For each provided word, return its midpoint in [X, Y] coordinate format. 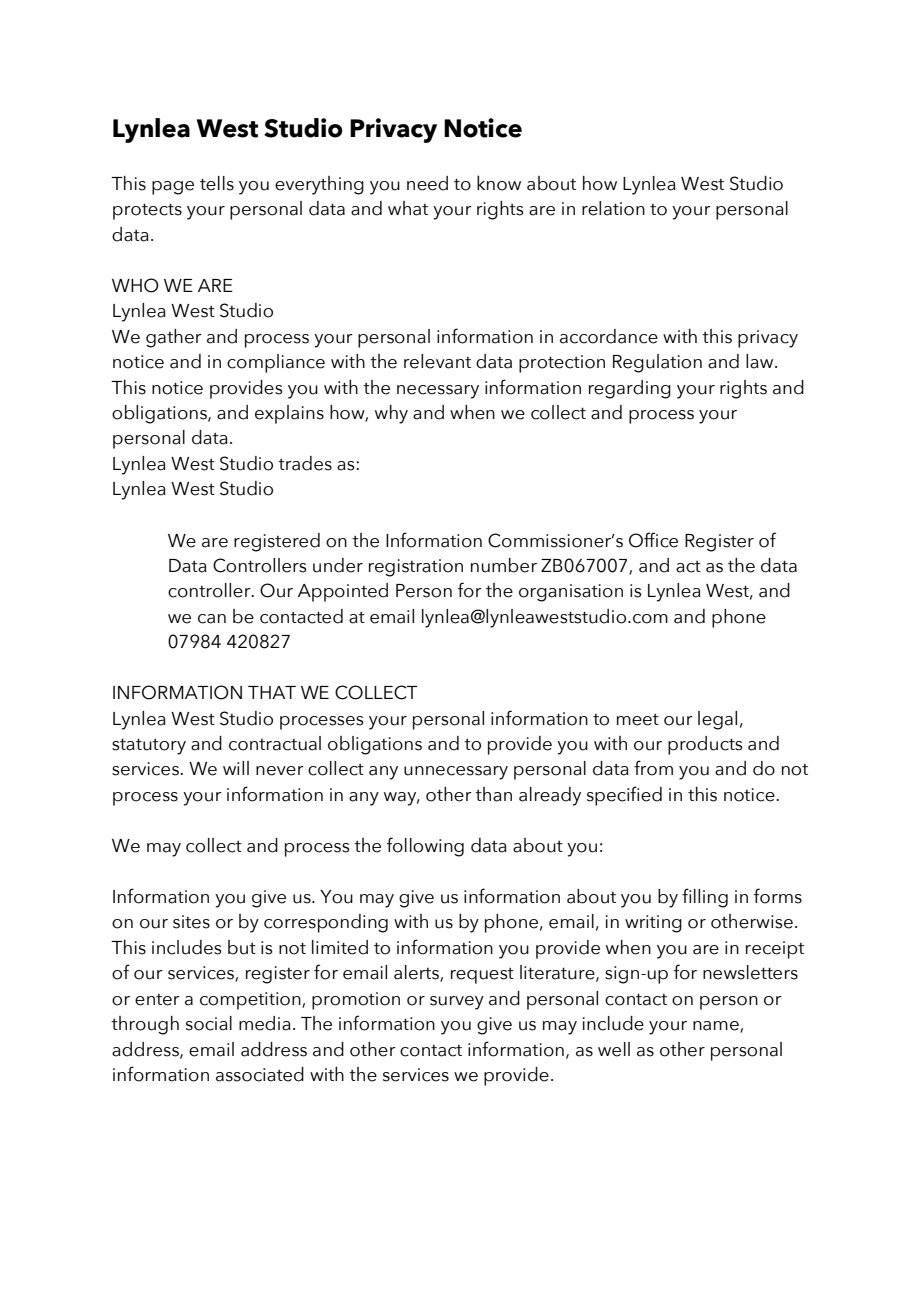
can [212, 619]
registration [416, 568]
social [209, 1023]
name [717, 1027]
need [427, 183]
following [425, 847]
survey [457, 1003]
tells [217, 183]
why [391, 414]
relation [613, 208]
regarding [630, 389]
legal [717, 720]
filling [705, 898]
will [236, 768]
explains [289, 414]
